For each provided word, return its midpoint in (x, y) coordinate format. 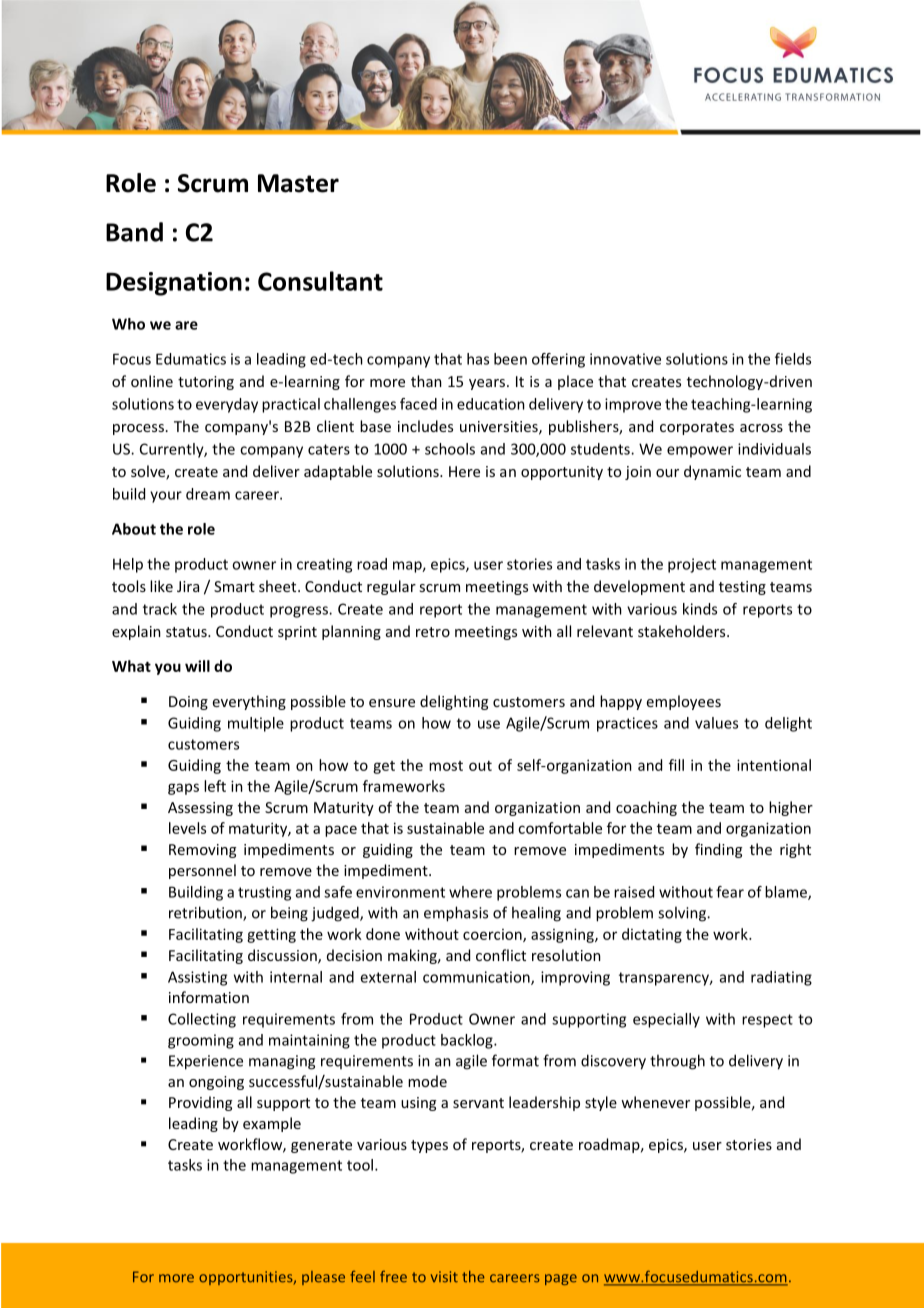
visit (444, 1277)
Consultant (320, 281)
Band (134, 232)
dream (208, 494)
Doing (188, 703)
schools (450, 449)
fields (793, 359)
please (323, 1278)
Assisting (197, 978)
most (446, 766)
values (716, 723)
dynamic (712, 472)
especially (666, 1020)
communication (477, 978)
